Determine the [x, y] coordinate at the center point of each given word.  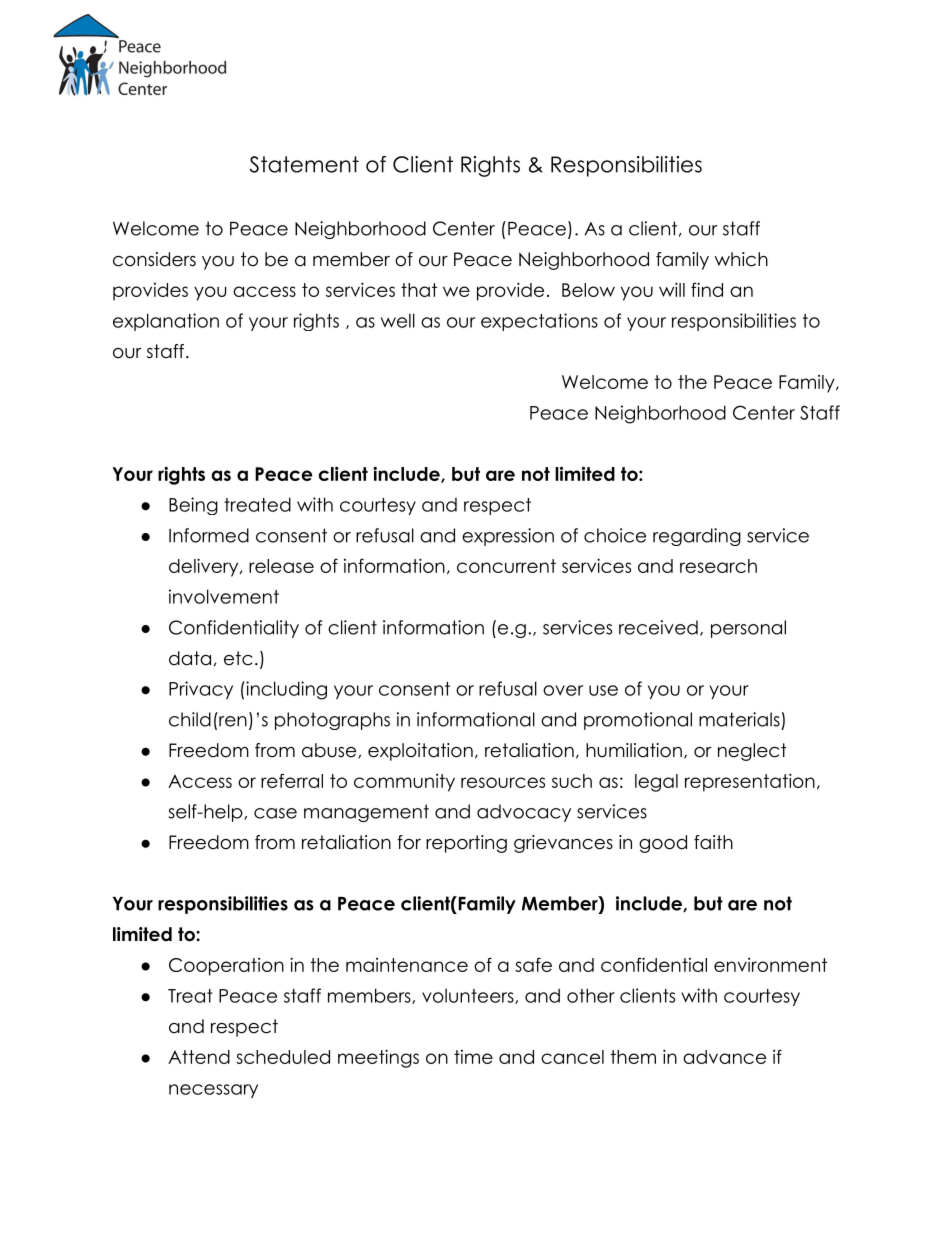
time [473, 1057]
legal [656, 783]
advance [724, 1057]
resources [503, 782]
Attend [199, 1057]
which [741, 259]
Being [193, 506]
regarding [697, 537]
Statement [304, 164]
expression [508, 537]
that [419, 290]
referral [292, 780]
